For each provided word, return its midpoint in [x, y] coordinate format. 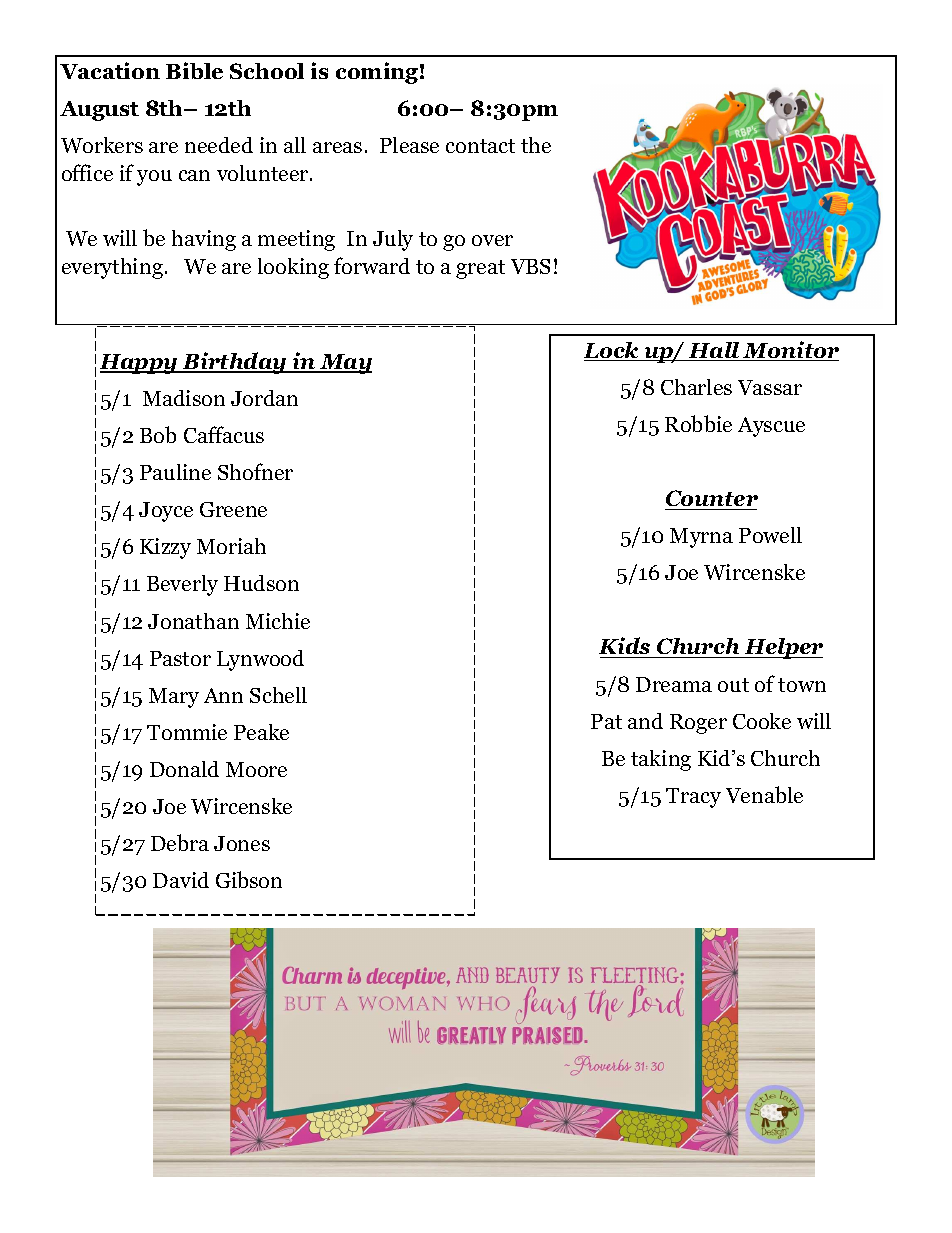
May [345, 364]
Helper [782, 648]
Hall [714, 351]
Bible [194, 70]
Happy [140, 364]
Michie [278, 621]
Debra [180, 842]
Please [409, 145]
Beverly [182, 585]
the [536, 145]
